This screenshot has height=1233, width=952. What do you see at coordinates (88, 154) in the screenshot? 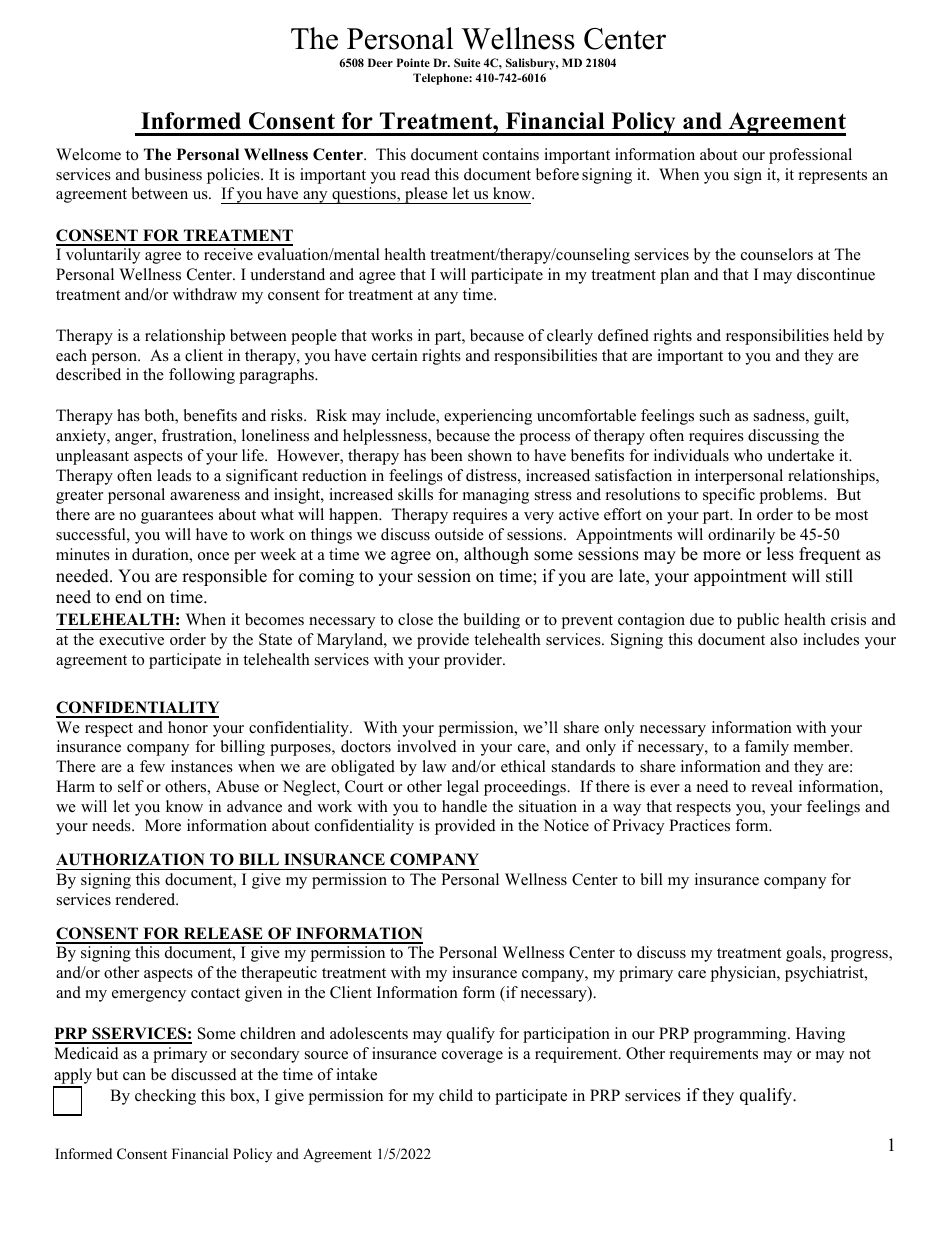
I see `Welcome` at bounding box center [88, 154].
